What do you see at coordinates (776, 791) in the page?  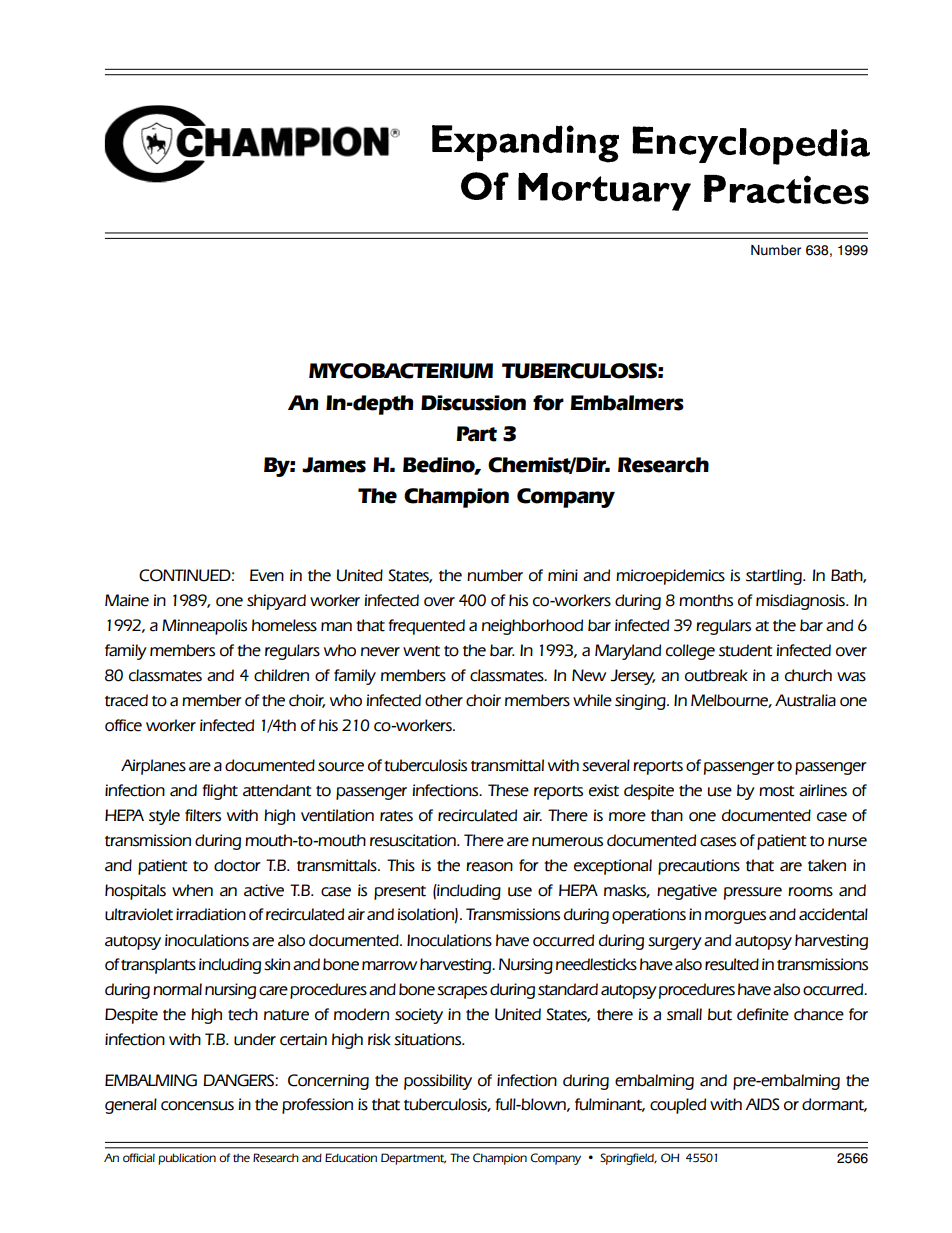 I see `most` at bounding box center [776, 791].
